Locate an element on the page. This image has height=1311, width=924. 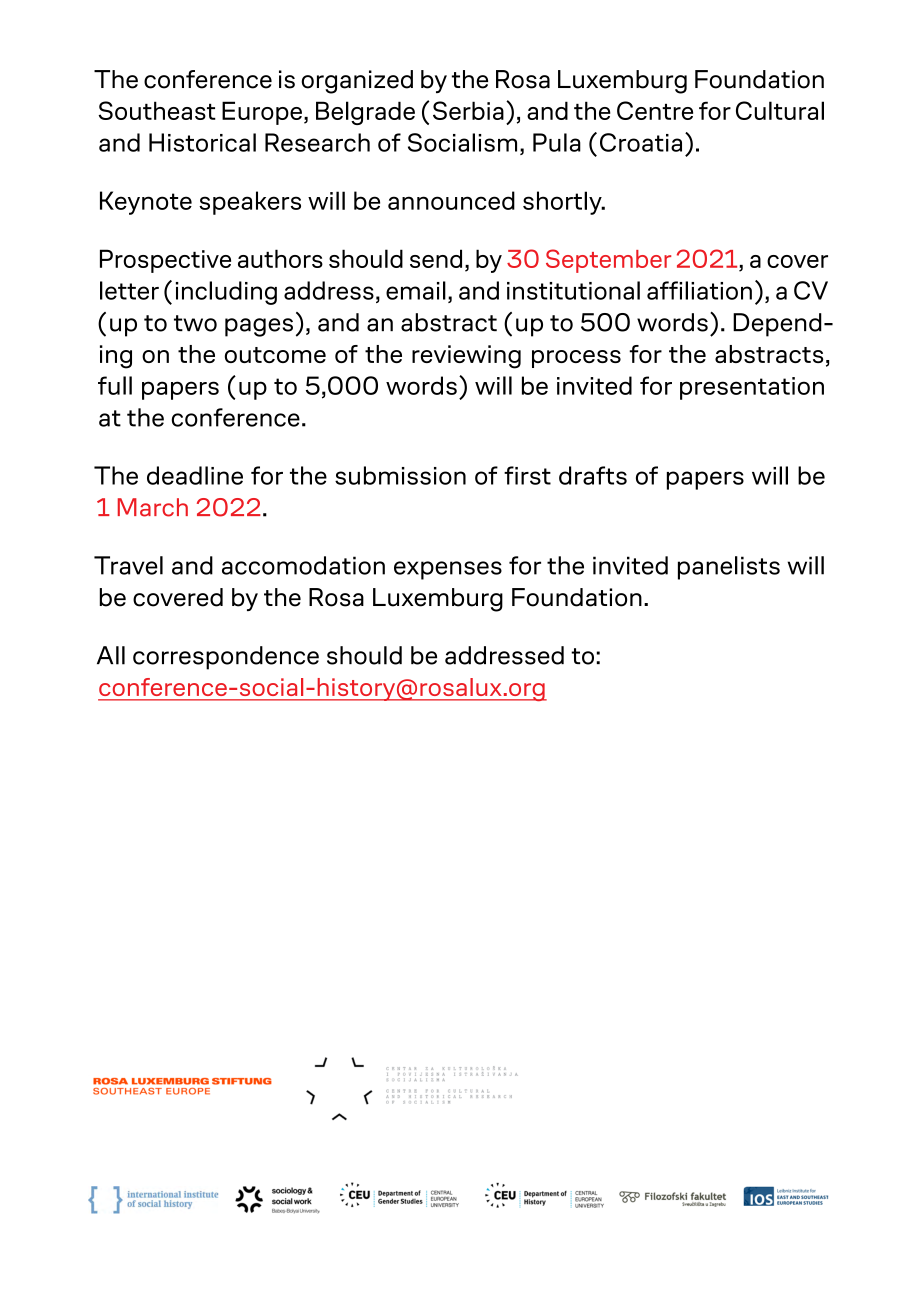
presentation is located at coordinates (752, 388).
